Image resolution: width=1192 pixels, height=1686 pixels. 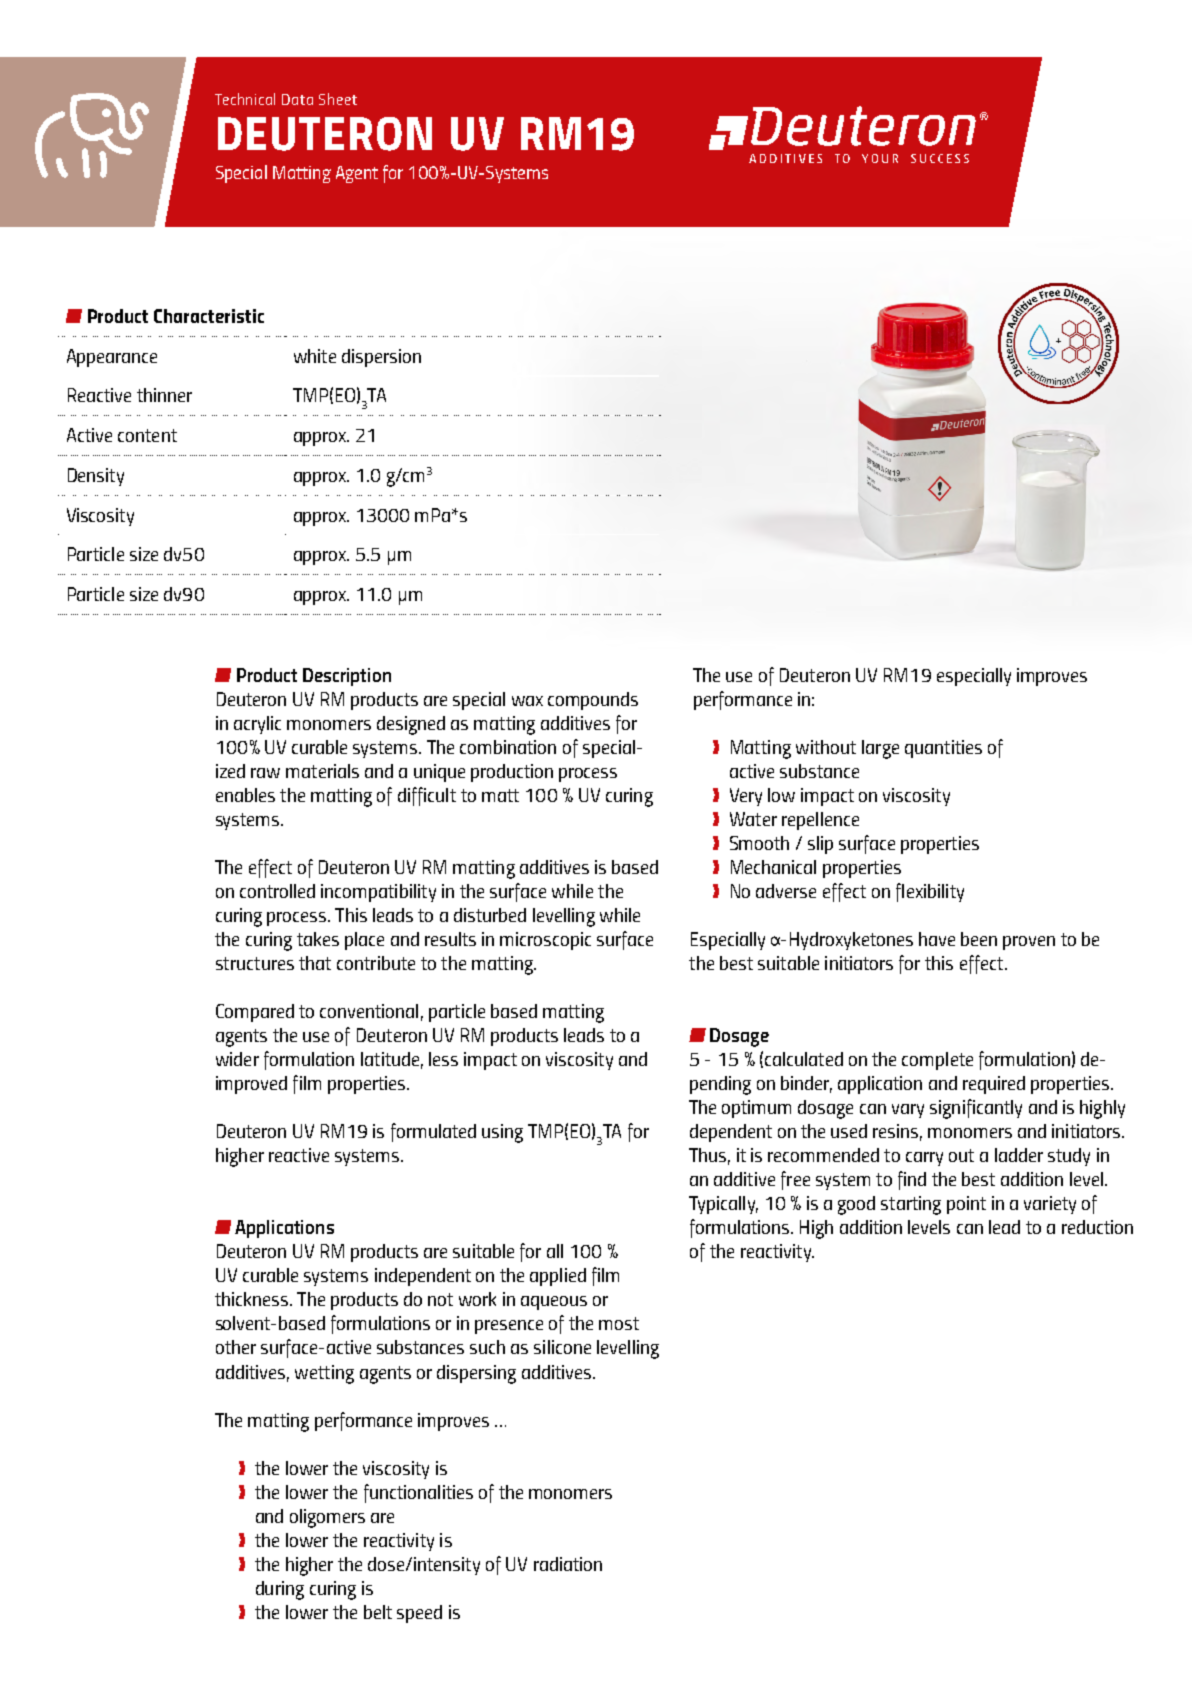 I want to click on Sheet, so click(x=338, y=99).
